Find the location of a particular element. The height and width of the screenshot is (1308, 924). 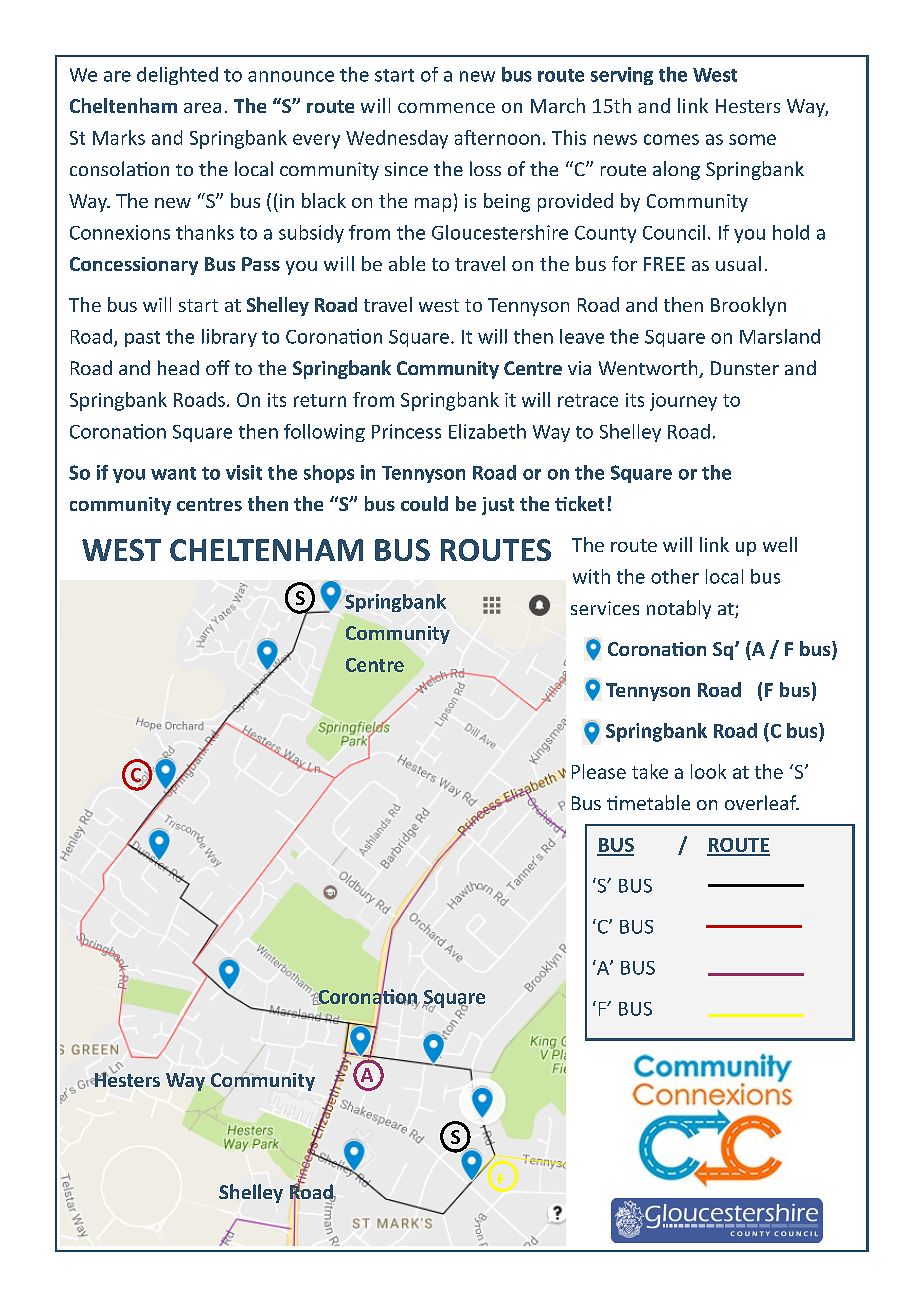

could is located at coordinates (424, 503).
